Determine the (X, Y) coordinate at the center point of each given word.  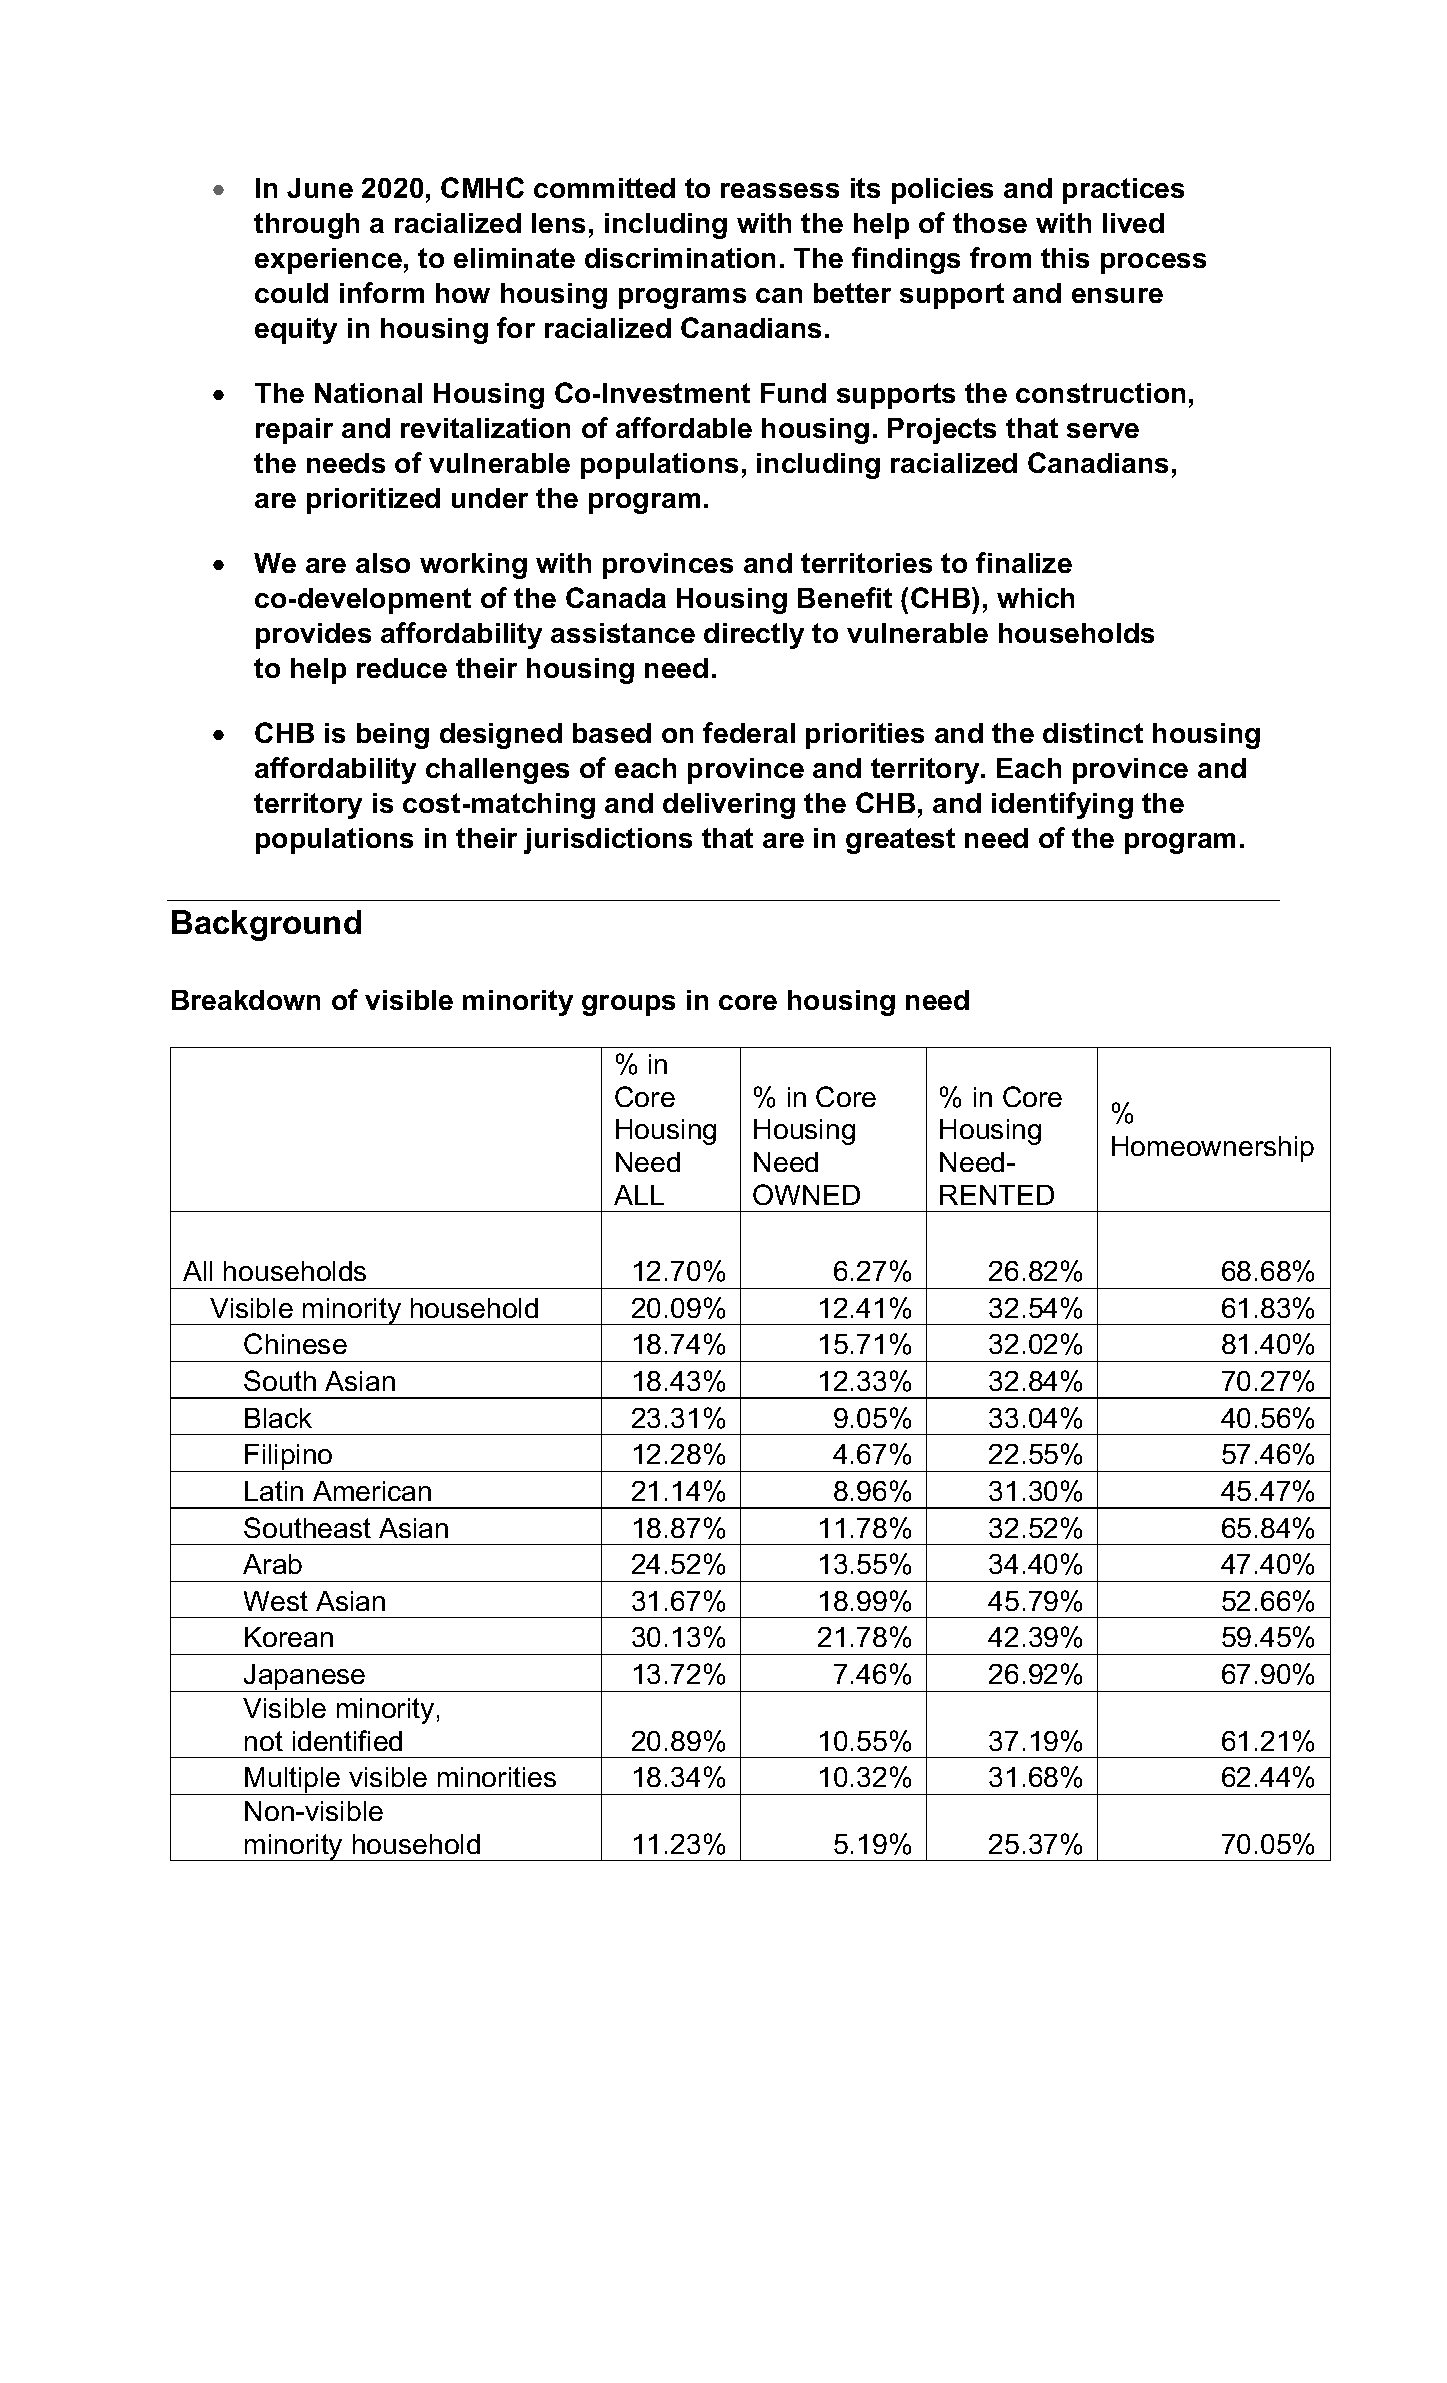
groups (628, 1005)
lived (1133, 223)
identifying (1062, 805)
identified (347, 1740)
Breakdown (246, 1000)
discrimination (680, 258)
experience (328, 261)
